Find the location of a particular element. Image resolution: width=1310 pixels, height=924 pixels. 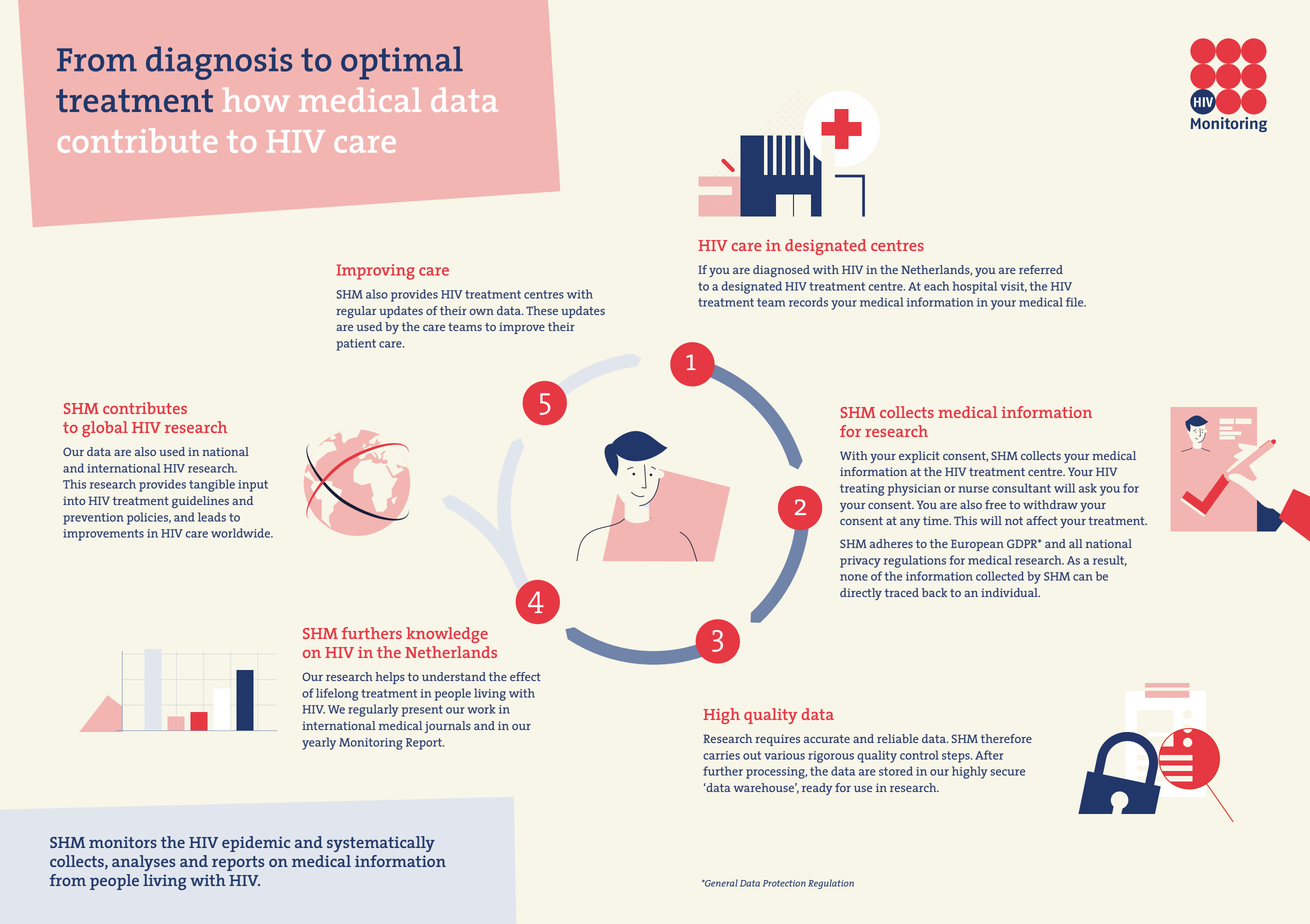

analyses is located at coordinates (143, 863).
